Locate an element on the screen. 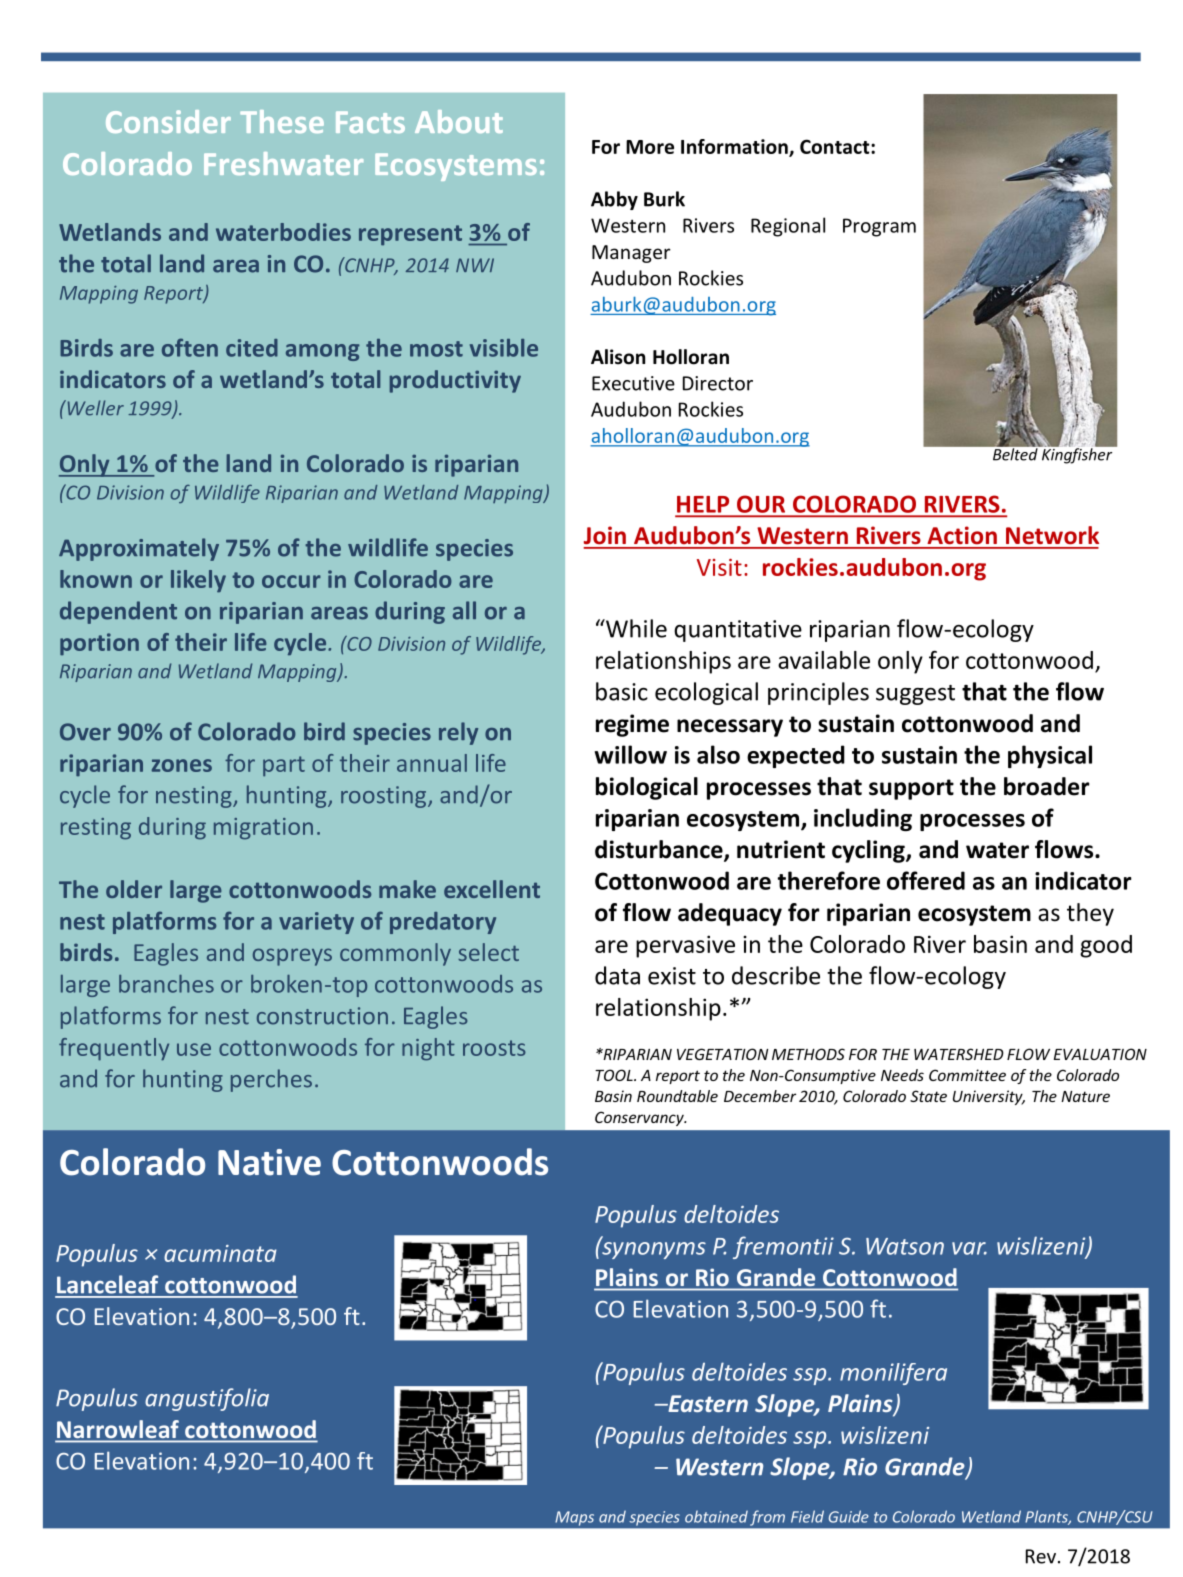  migration is located at coordinates (263, 829).
